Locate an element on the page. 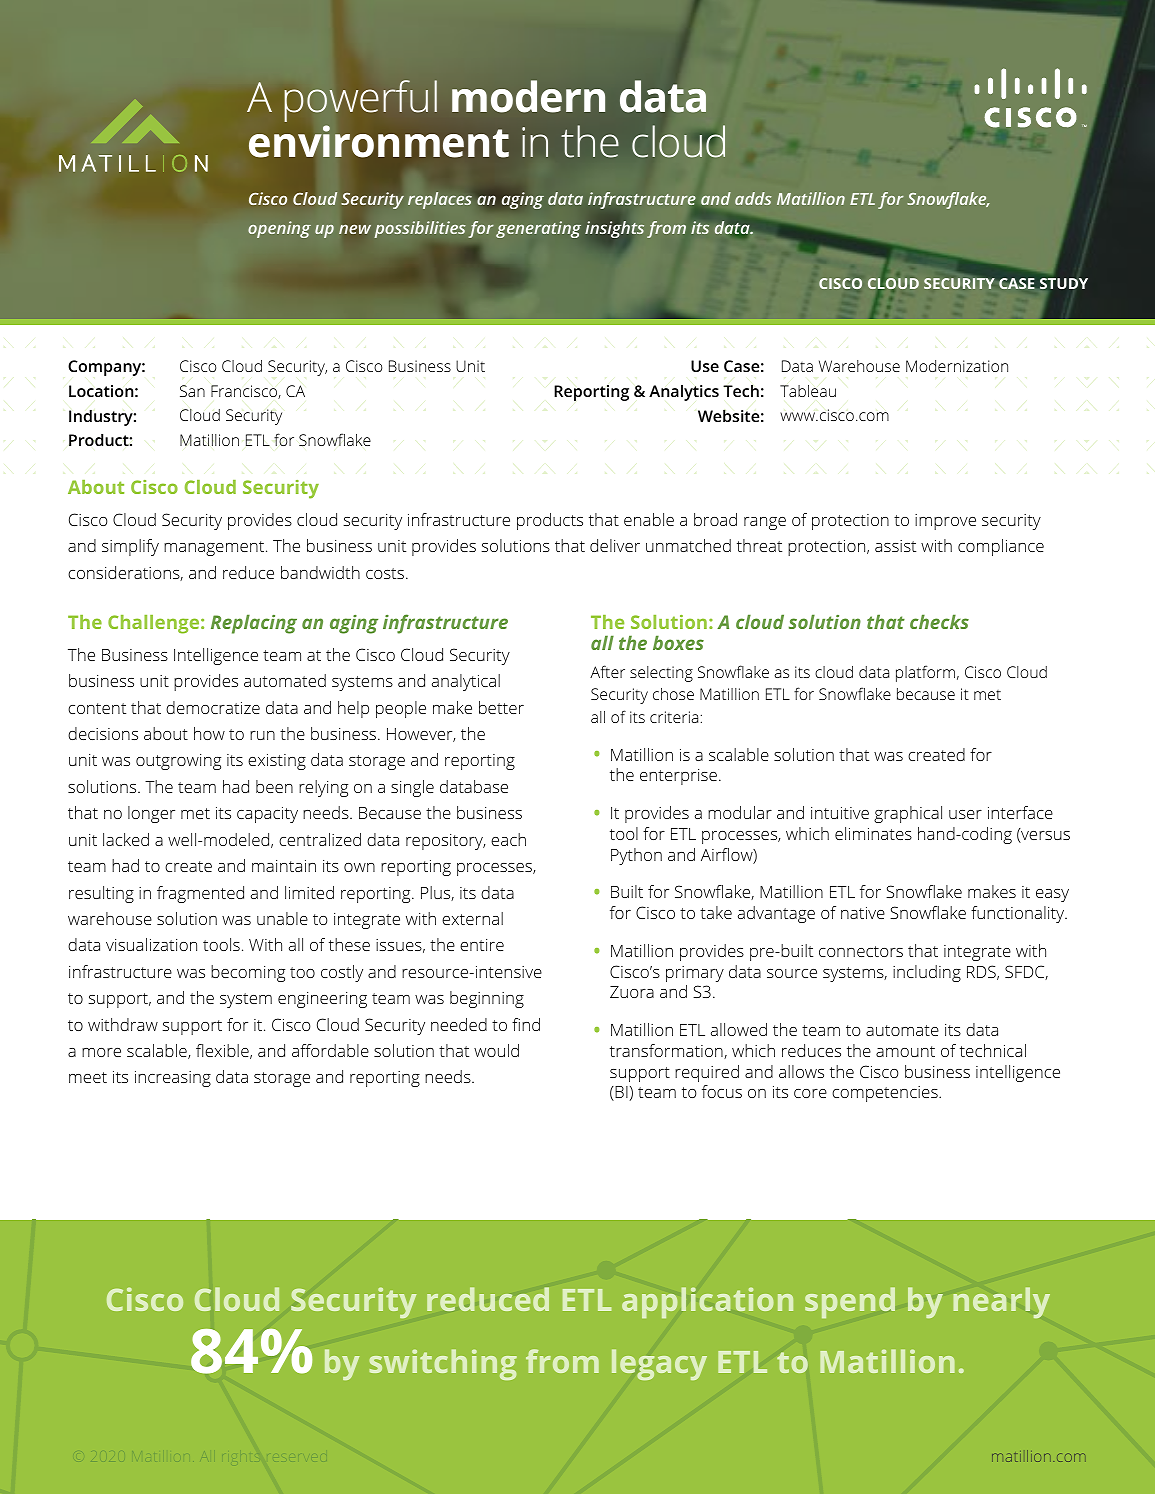 This image has height=1494, width=1155. San is located at coordinates (192, 391).
